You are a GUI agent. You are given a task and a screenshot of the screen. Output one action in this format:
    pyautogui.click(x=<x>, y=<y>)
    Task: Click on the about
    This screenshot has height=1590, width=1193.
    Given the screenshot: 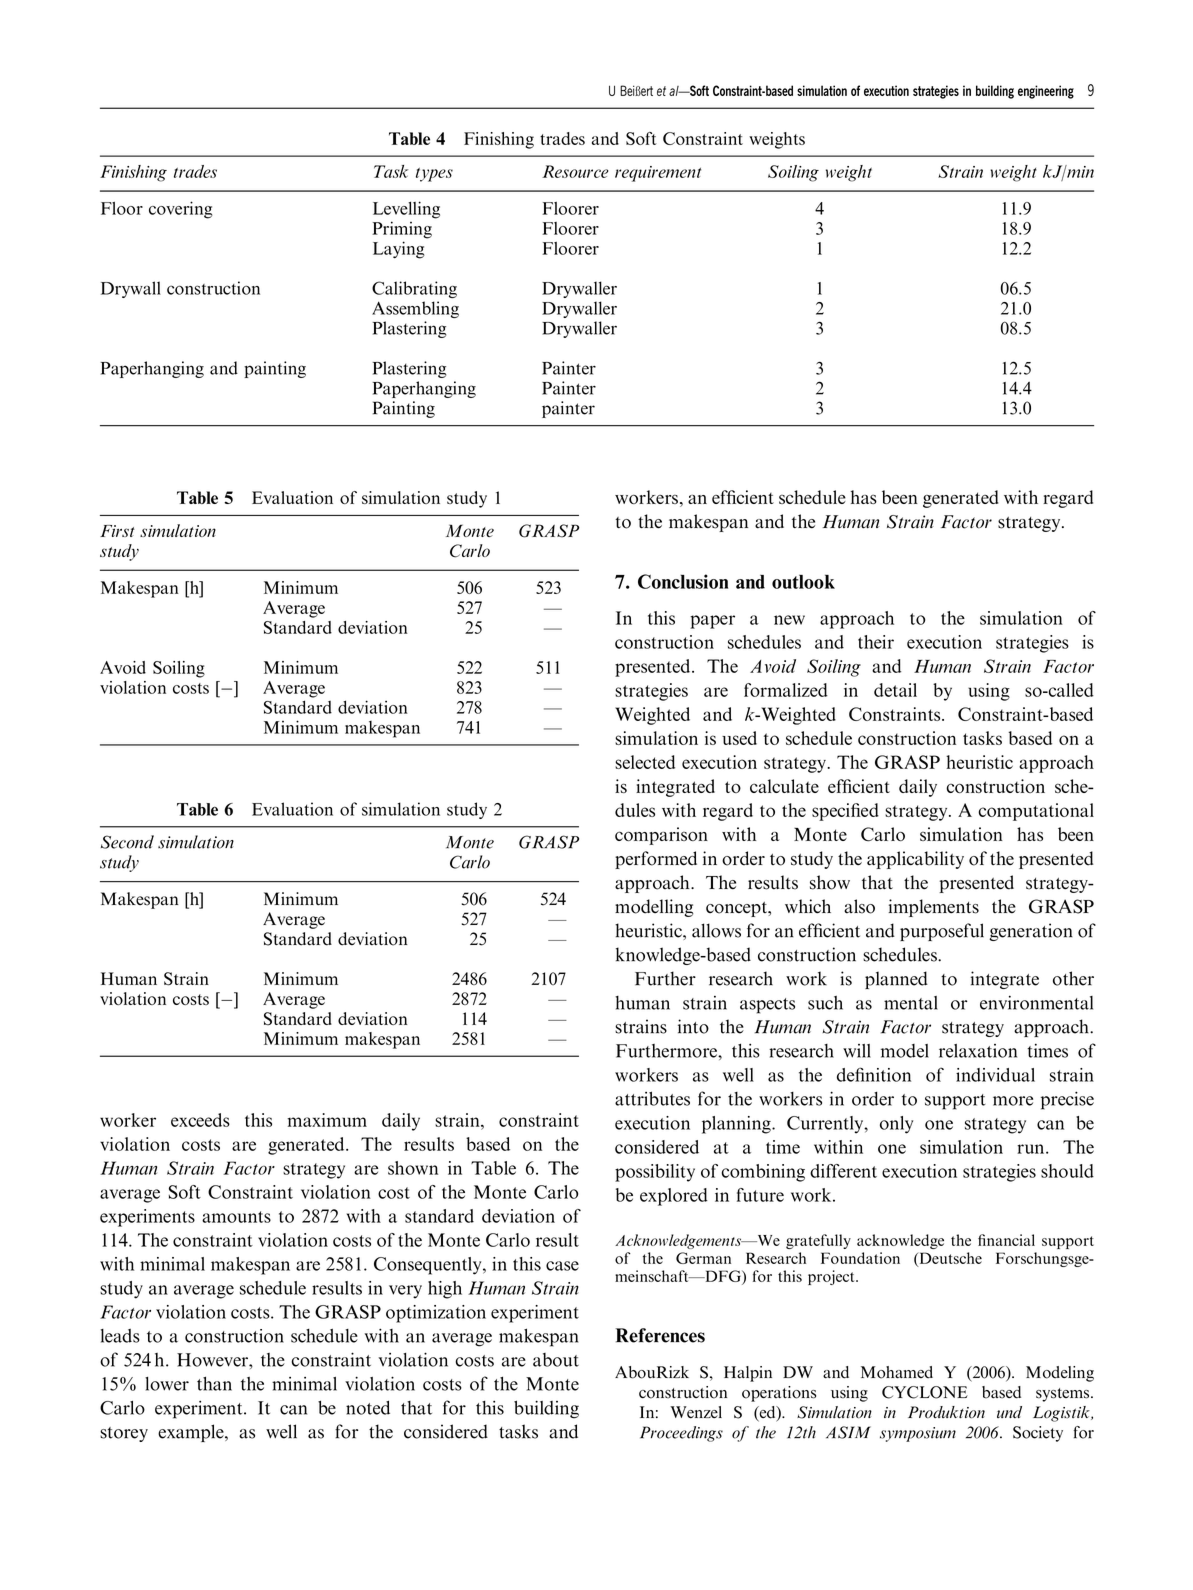 What is the action you would take?
    pyautogui.click(x=556, y=1360)
